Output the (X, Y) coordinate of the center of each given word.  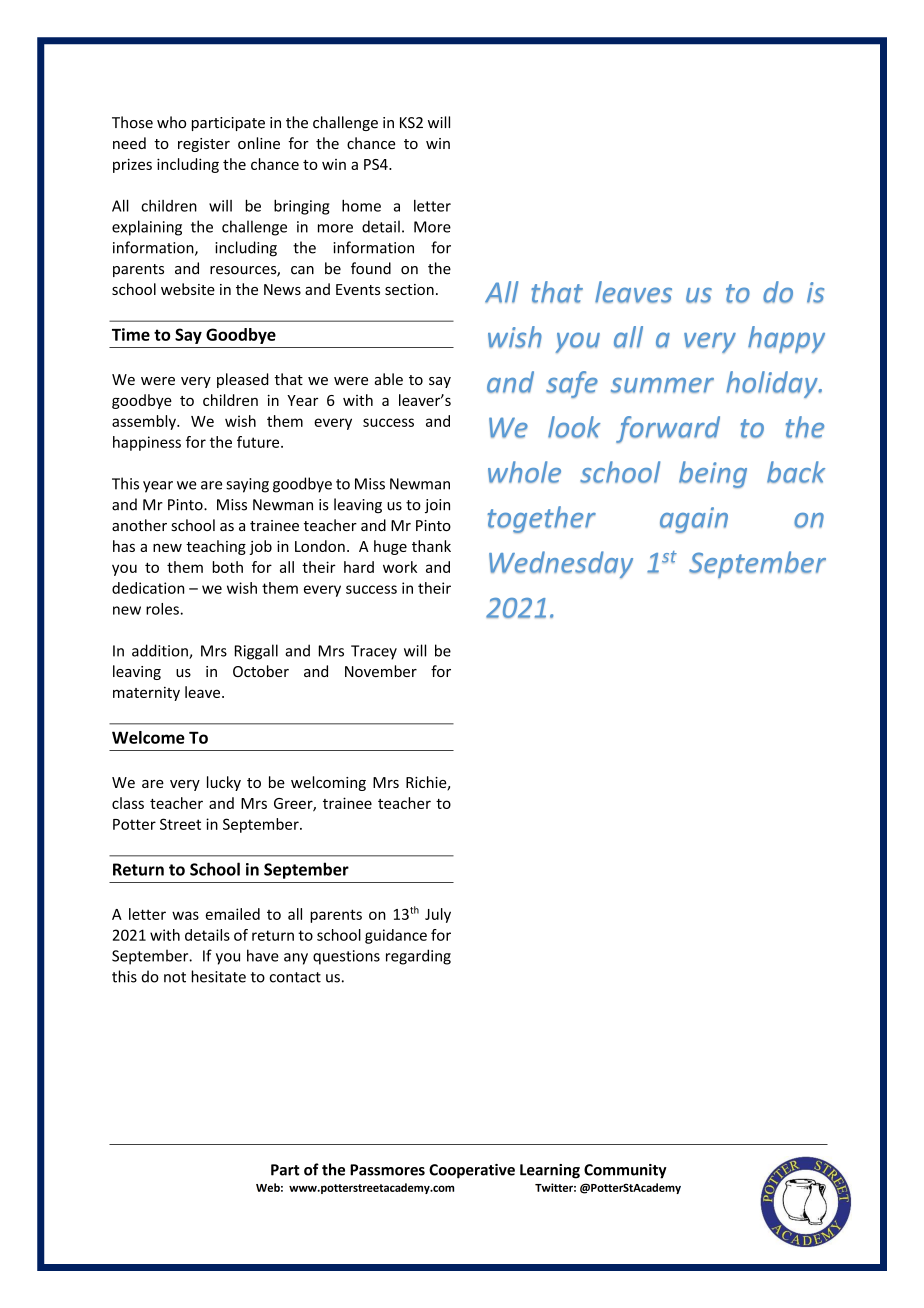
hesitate (218, 976)
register (204, 145)
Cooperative (472, 1171)
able (389, 379)
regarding (418, 957)
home (361, 205)
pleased (243, 380)
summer (662, 385)
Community (625, 1171)
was (185, 915)
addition (161, 651)
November (381, 671)
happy (786, 339)
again (694, 520)
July (438, 915)
